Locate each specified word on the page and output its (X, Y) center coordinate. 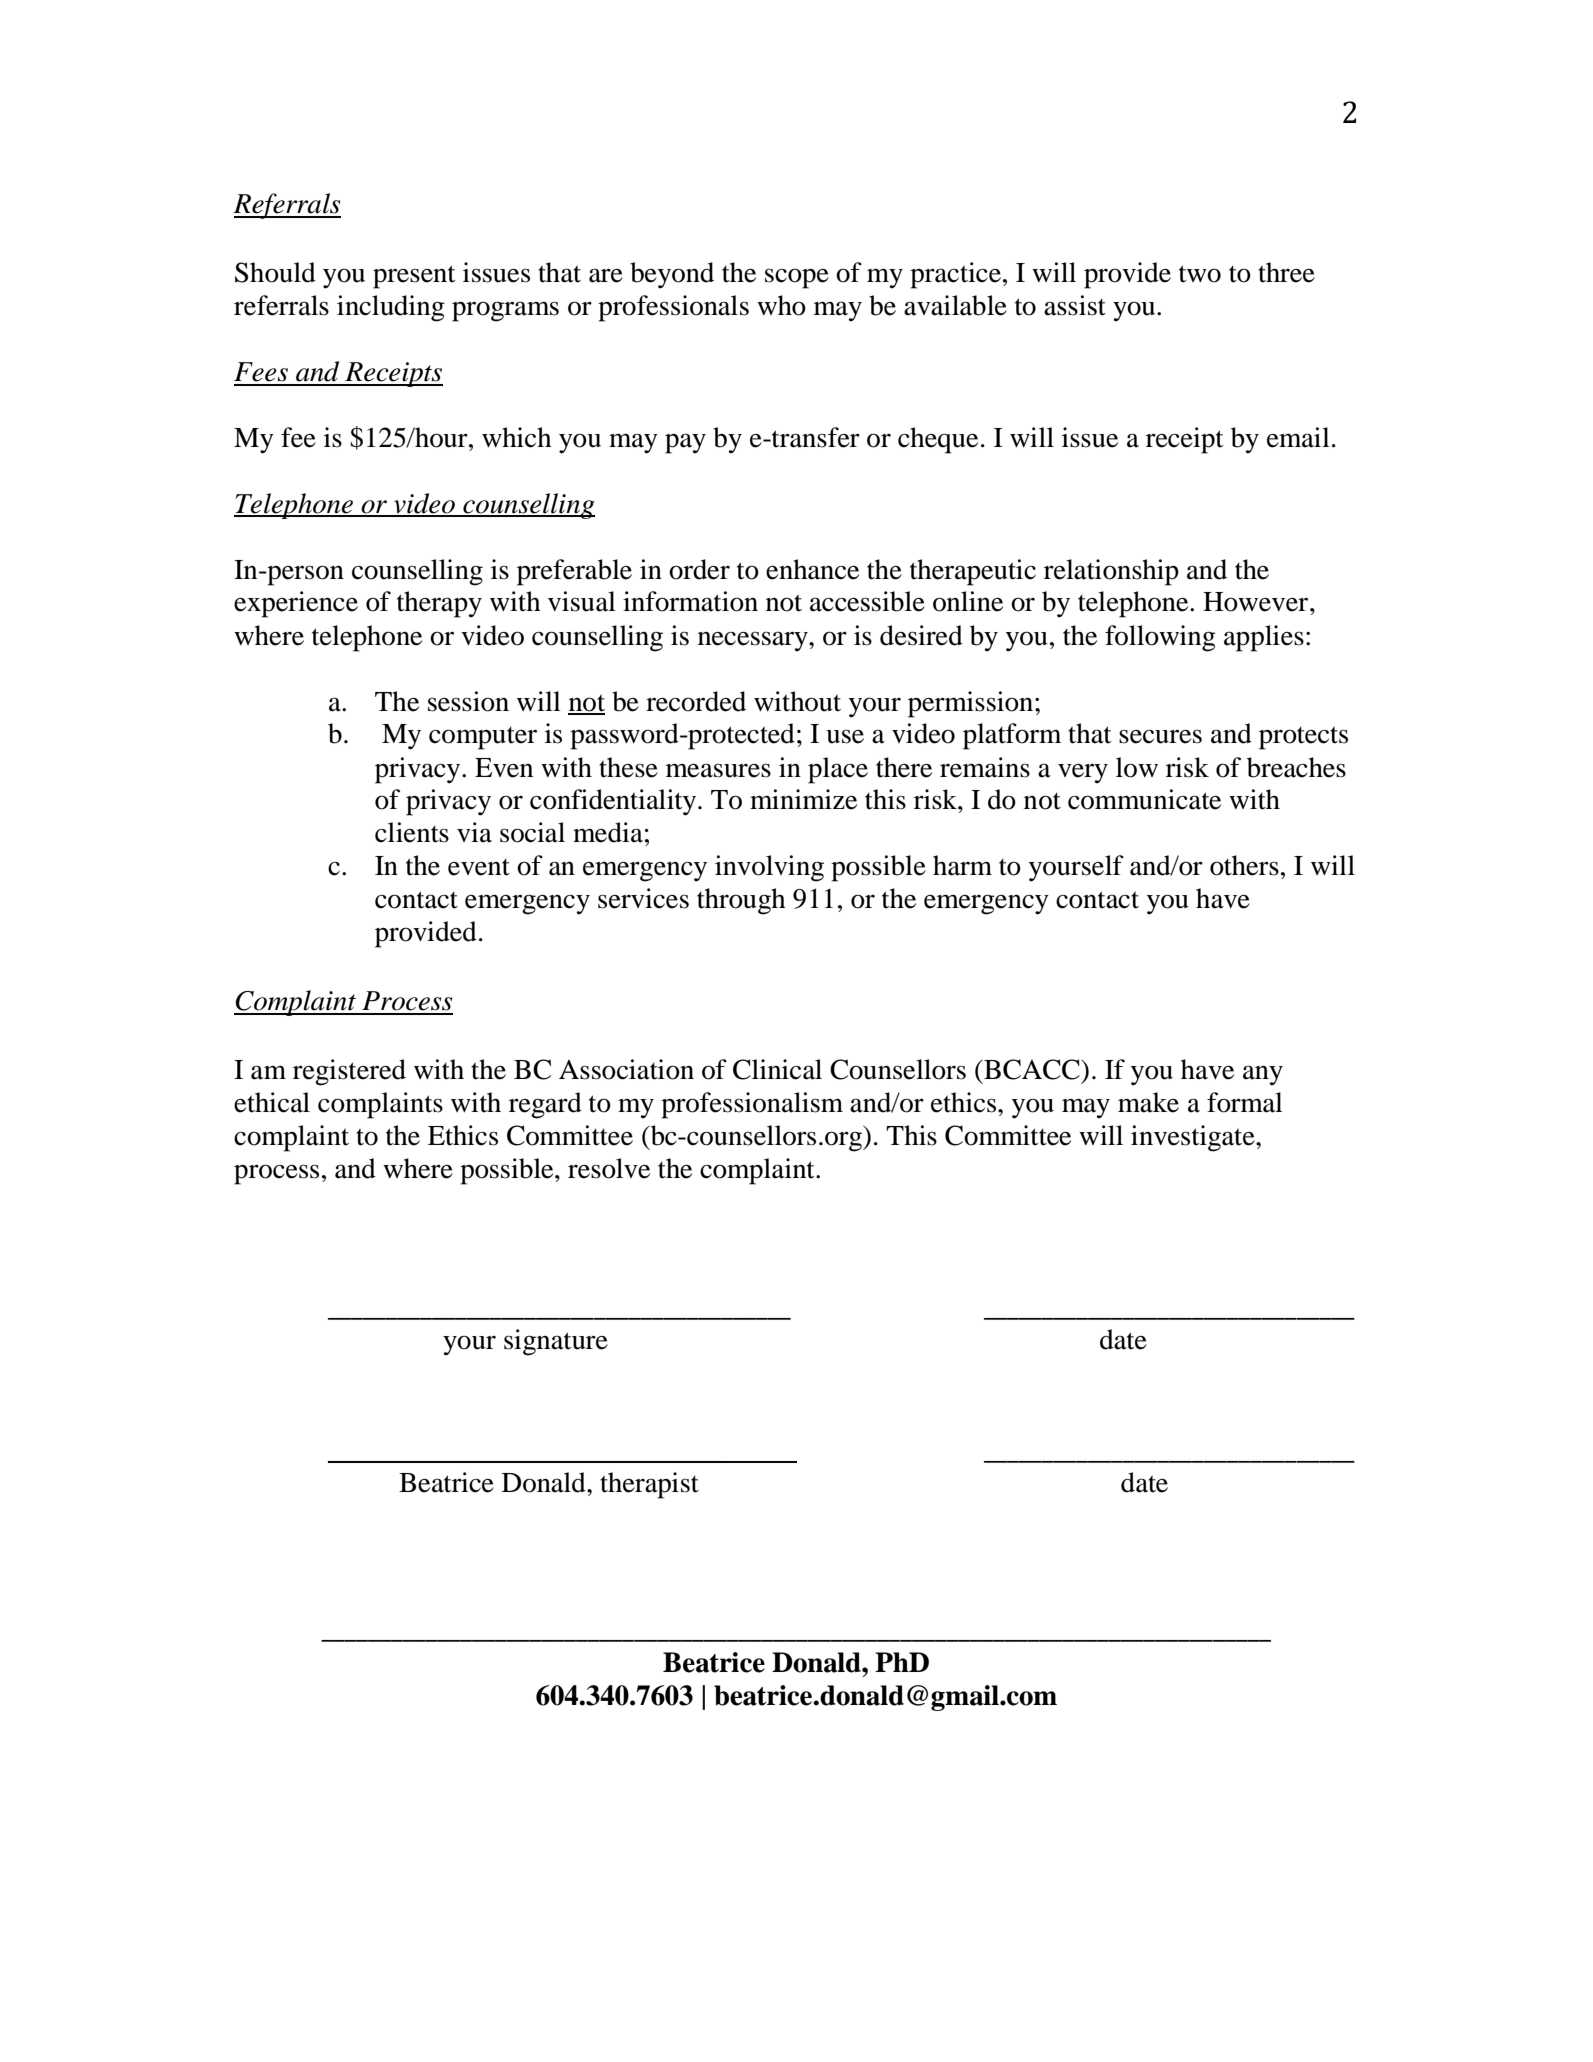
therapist (649, 1485)
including (391, 308)
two (1200, 274)
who (781, 305)
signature (556, 1342)
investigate (1194, 1138)
